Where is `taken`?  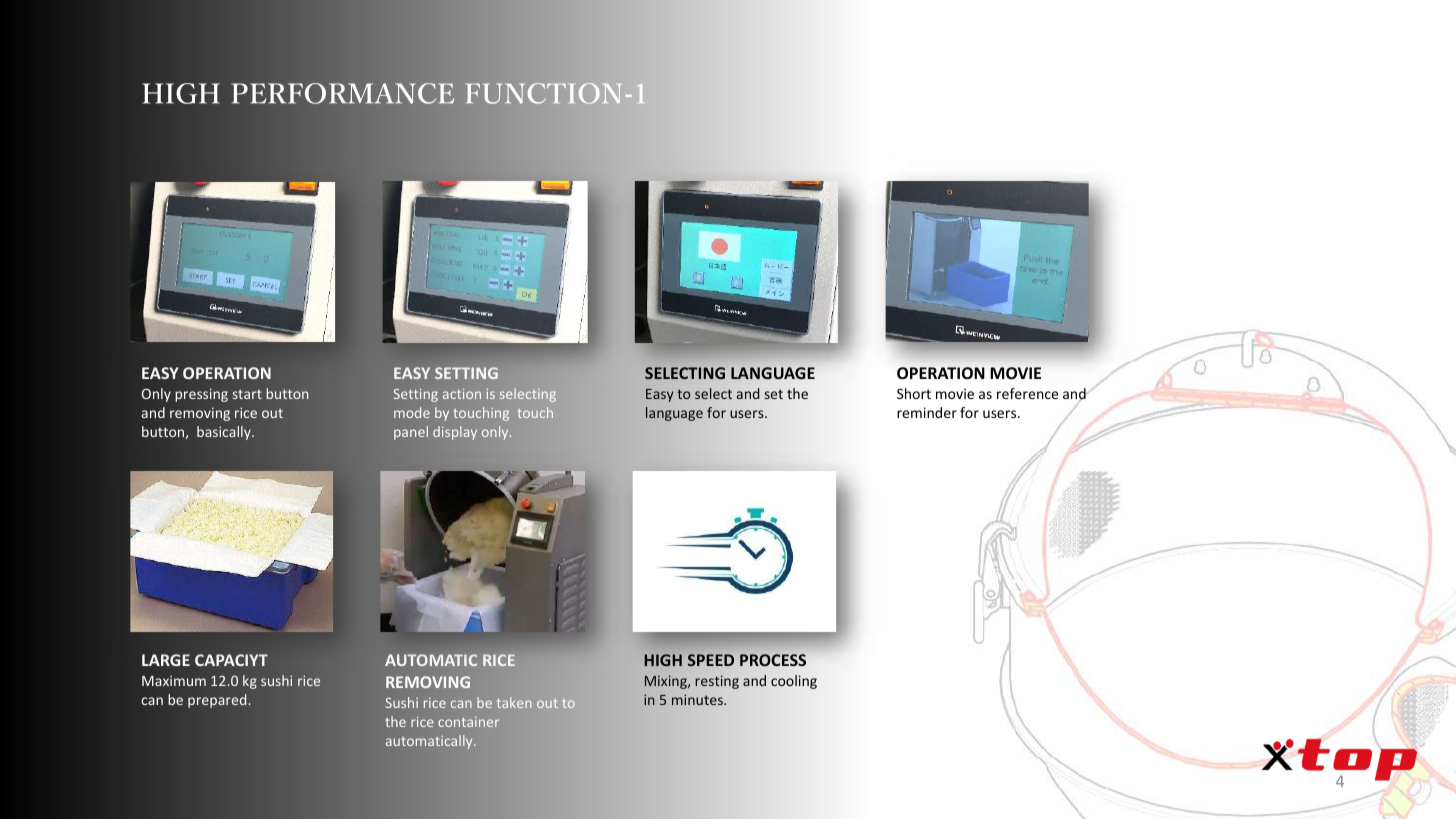 taken is located at coordinates (514, 702).
